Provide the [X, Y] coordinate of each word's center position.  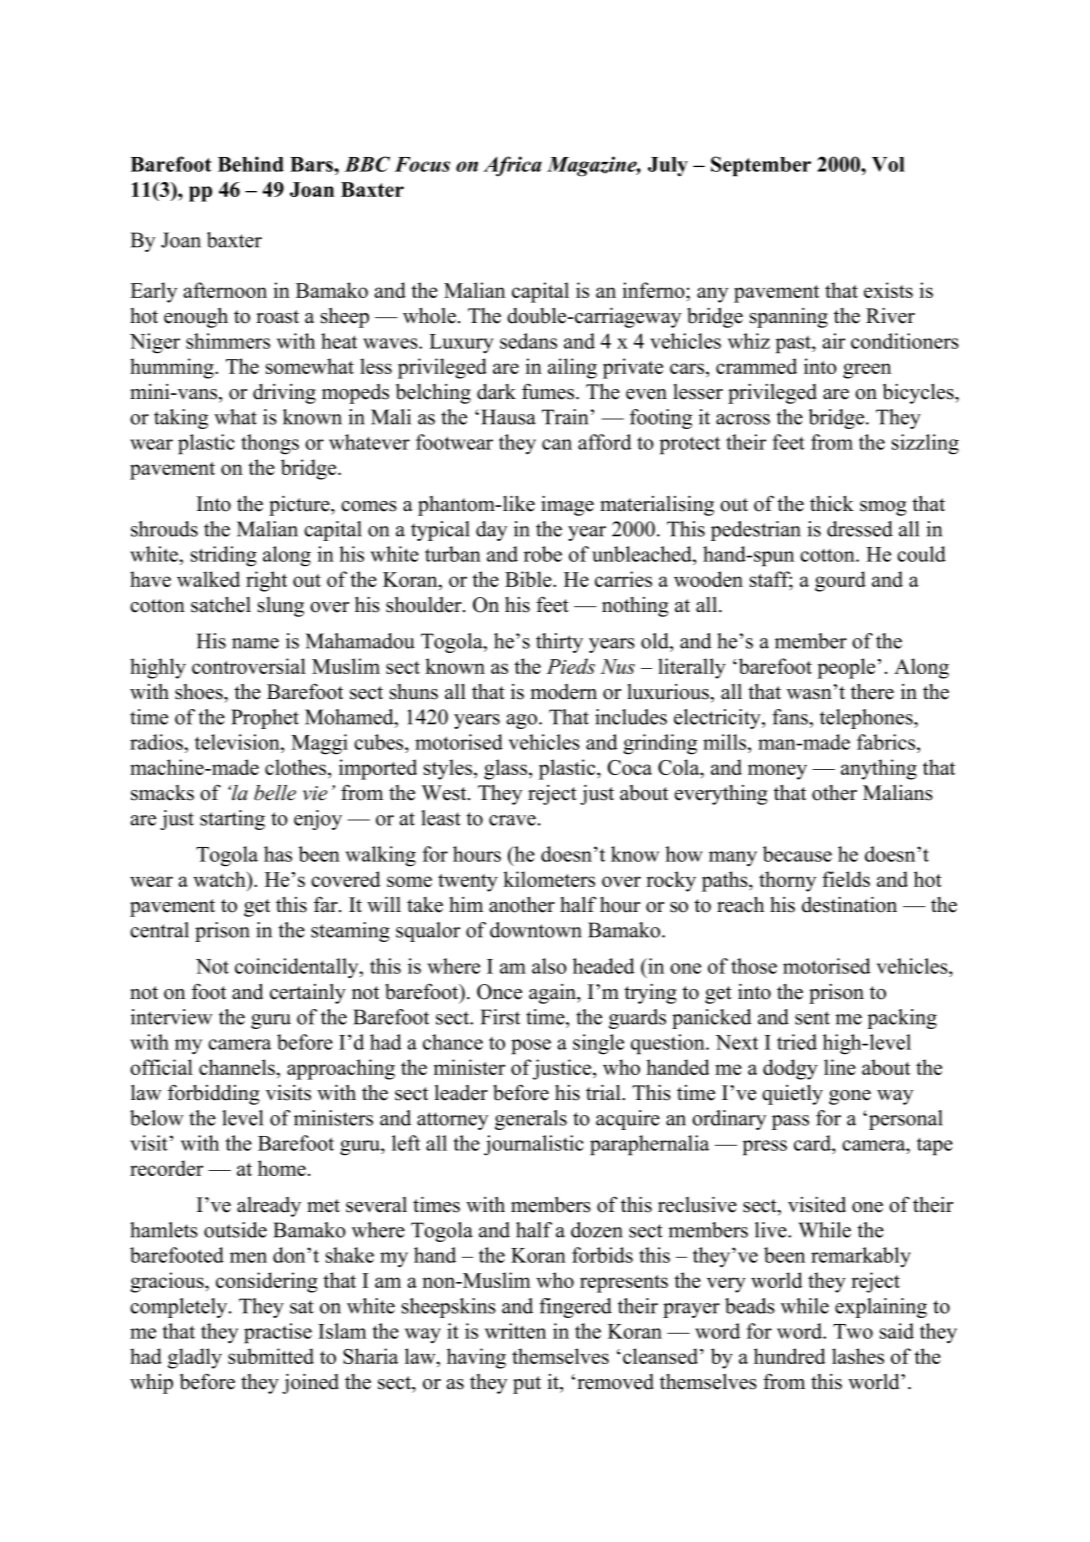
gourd [840, 581]
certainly [308, 993]
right [266, 581]
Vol [888, 164]
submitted [271, 1356]
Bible [529, 579]
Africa [512, 166]
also [549, 966]
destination [849, 904]
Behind [251, 164]
